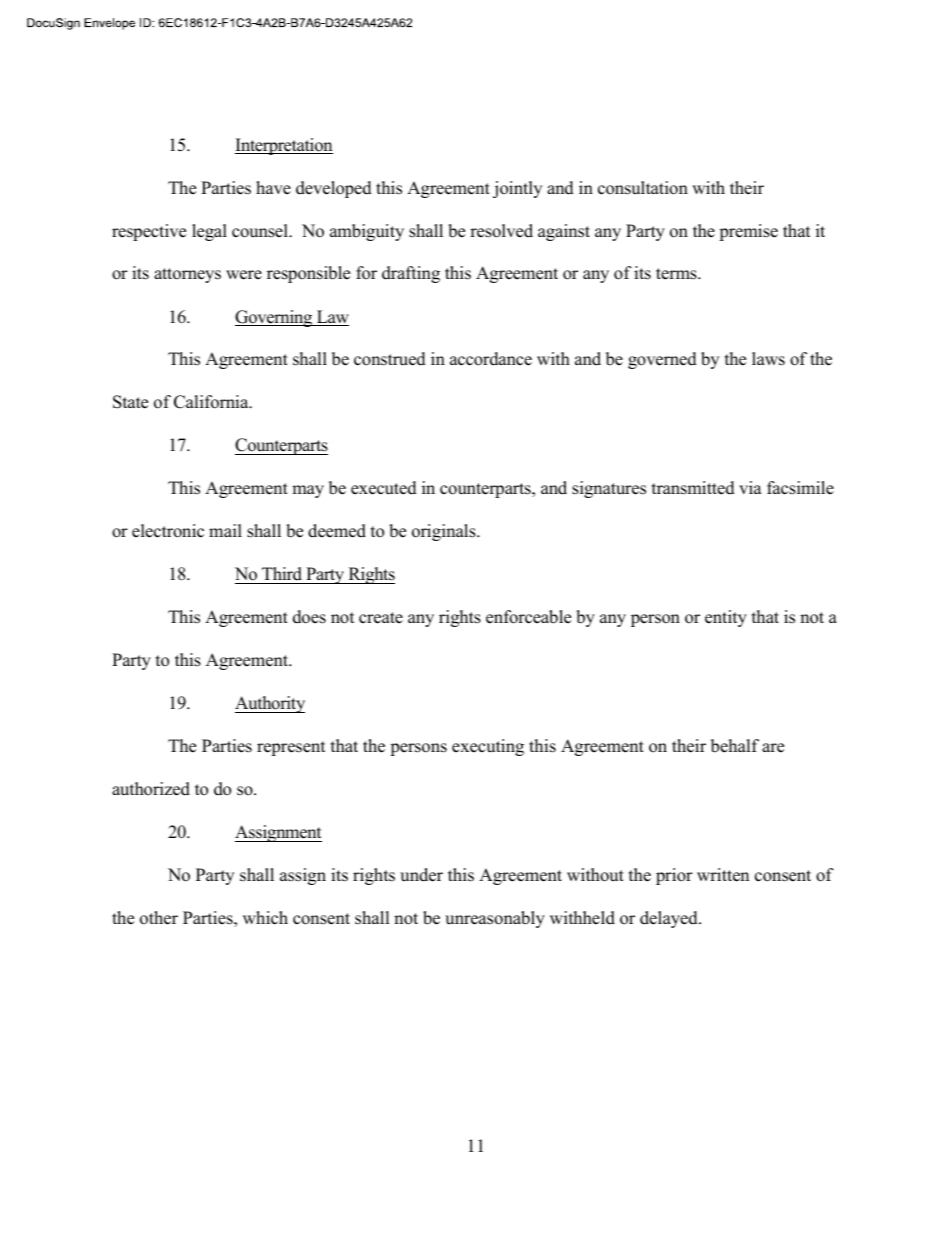 Image resolution: width=952 pixels, height=1233 pixels. Describe the element at coordinates (768, 359) in the screenshot. I see `laws` at that location.
